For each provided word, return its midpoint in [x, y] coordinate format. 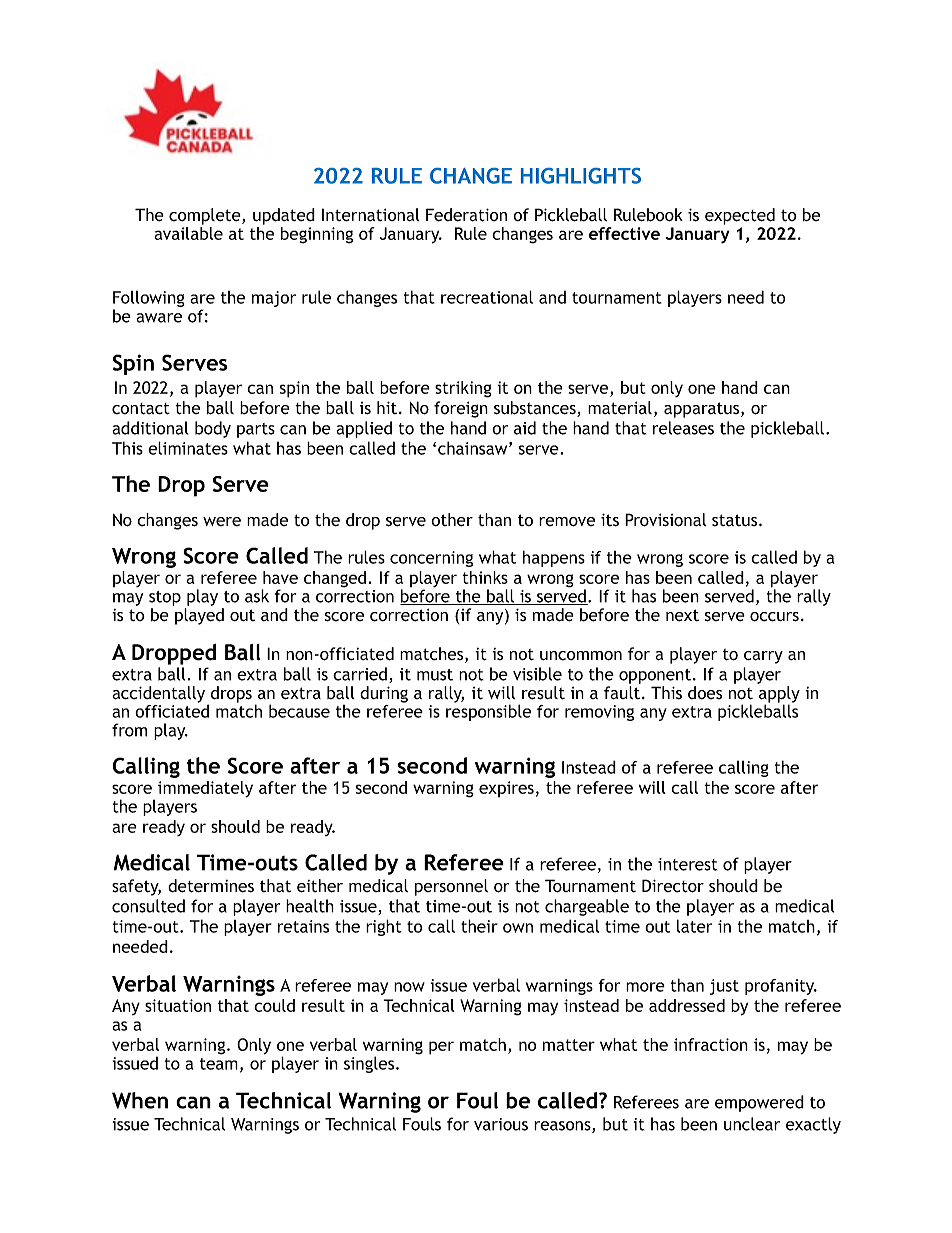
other [452, 520]
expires [506, 789]
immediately [205, 789]
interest [688, 864]
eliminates [188, 448]
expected [740, 216]
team [219, 1064]
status [736, 520]
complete [206, 216]
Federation [466, 215]
